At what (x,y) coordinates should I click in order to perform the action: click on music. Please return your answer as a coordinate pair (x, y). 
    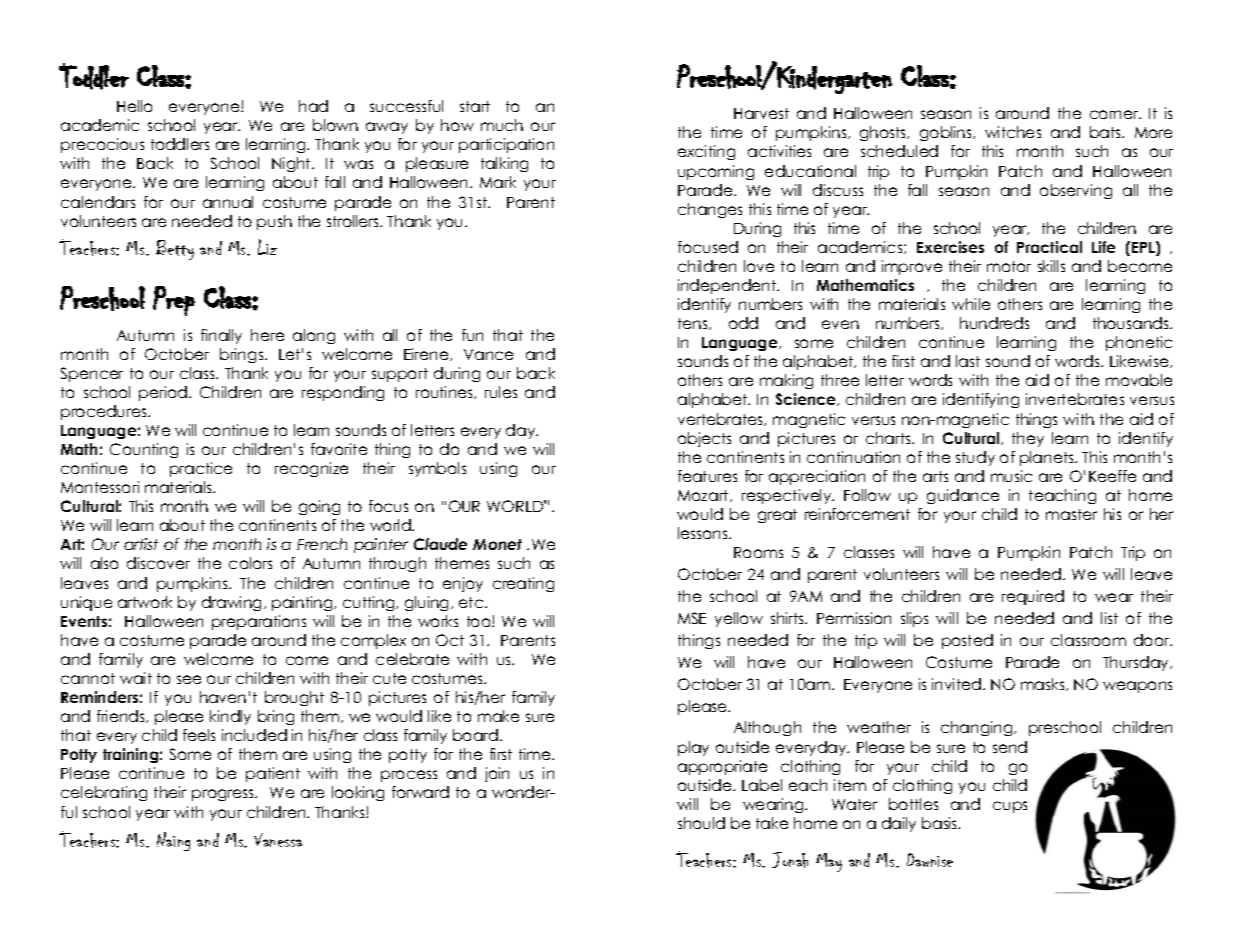
    Looking at the image, I should click on (1011, 476).
